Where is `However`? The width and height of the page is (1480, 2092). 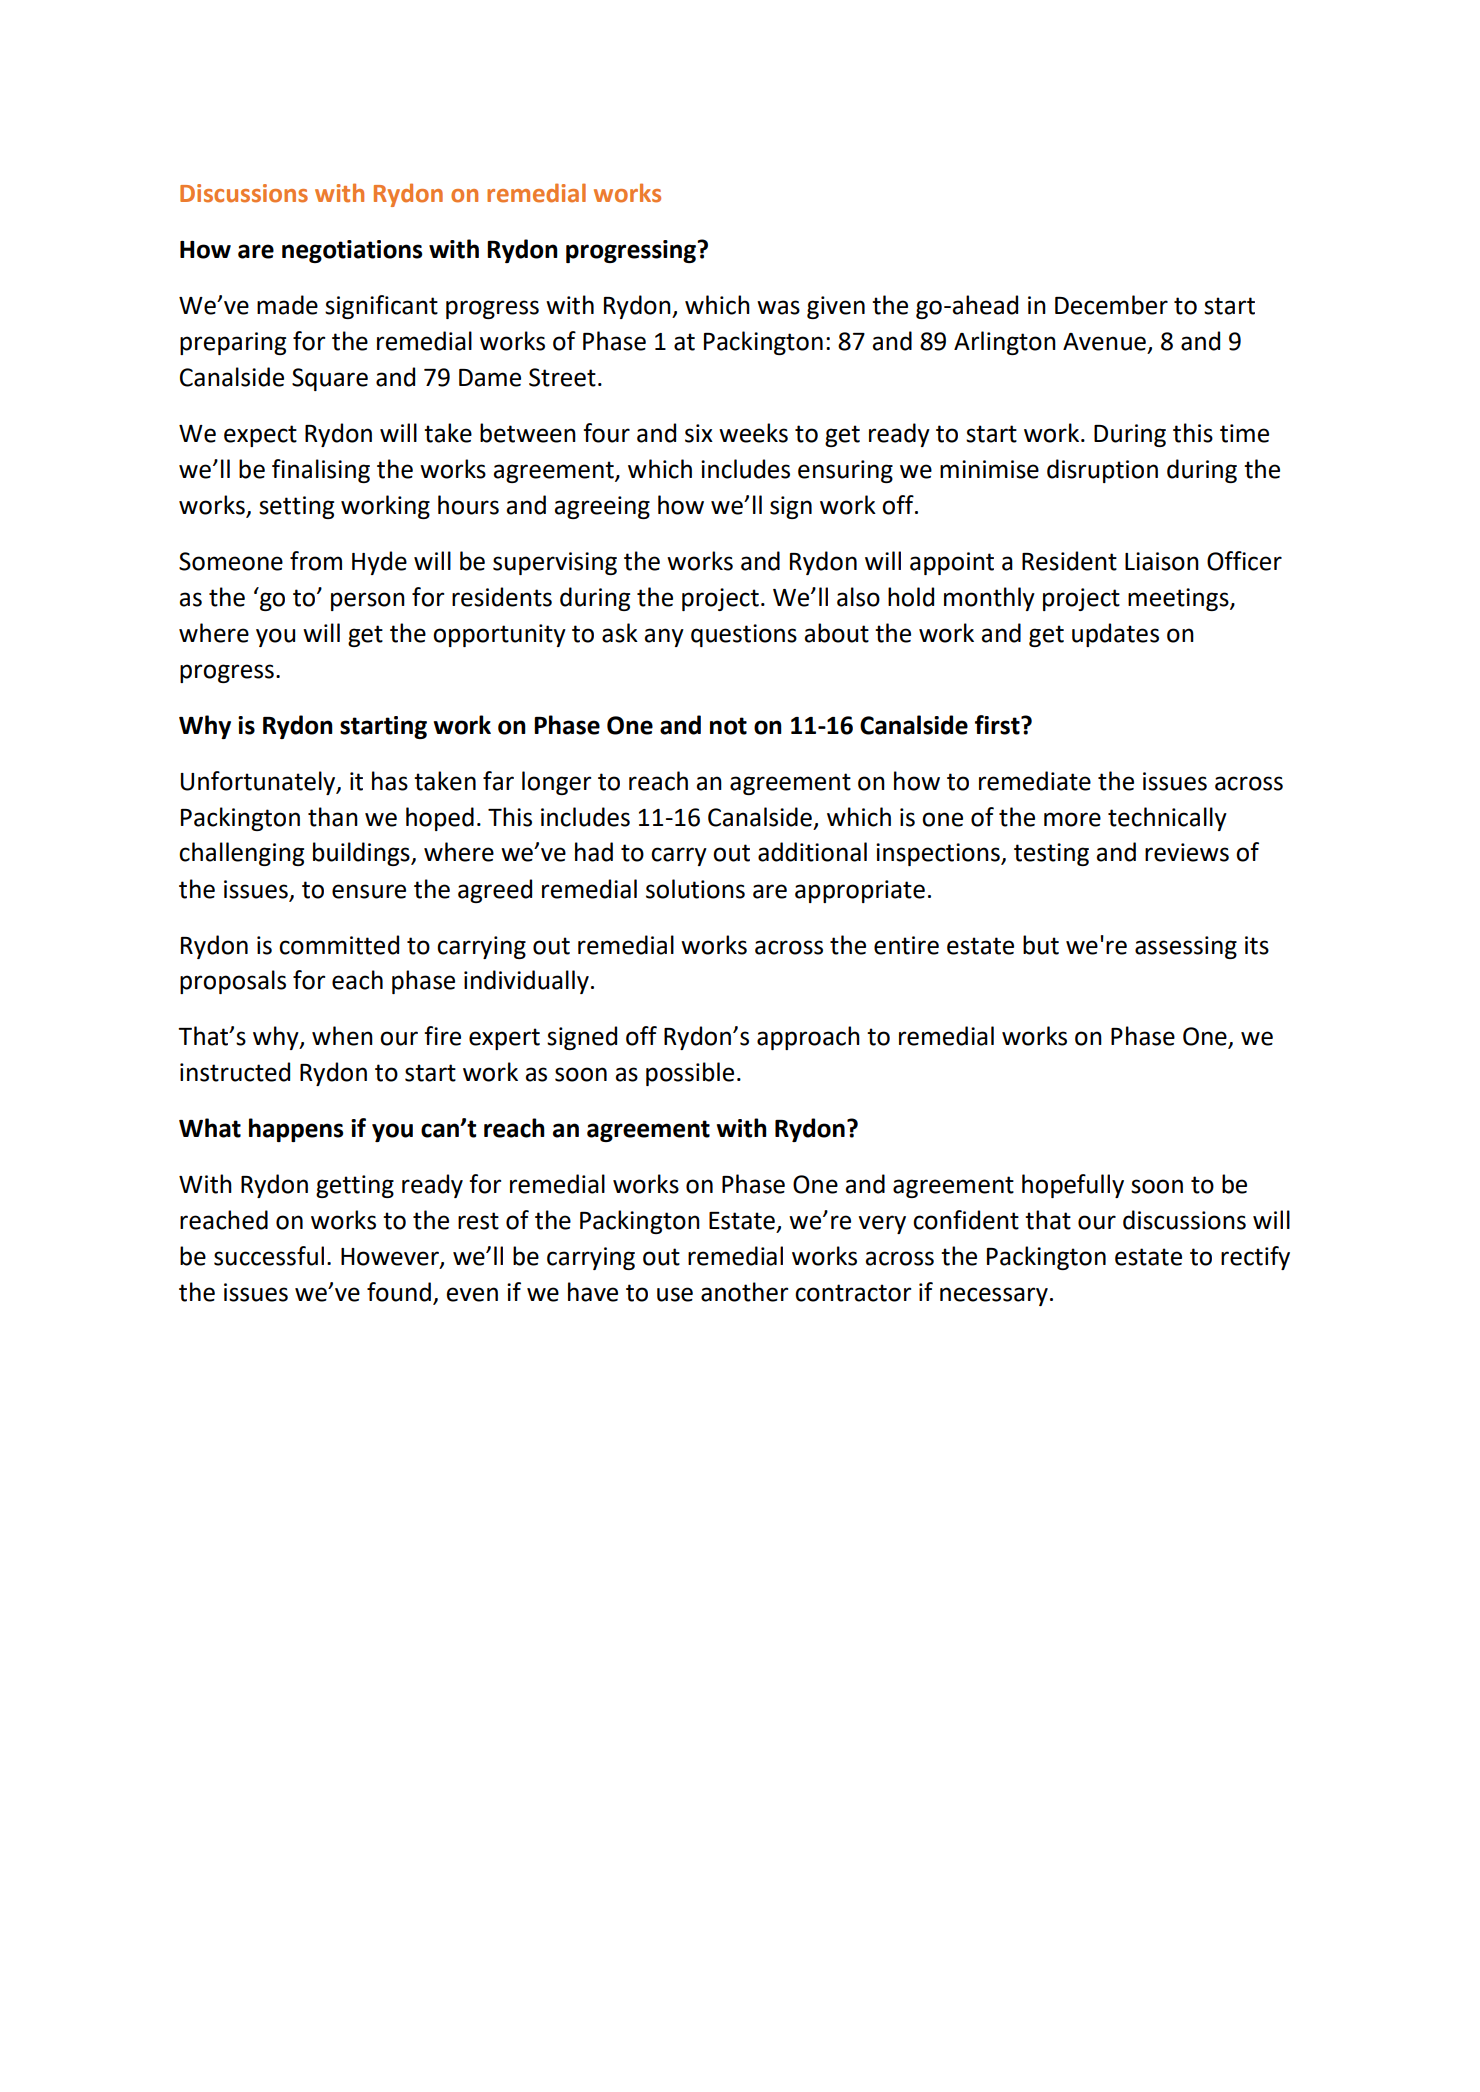 However is located at coordinates (391, 1258).
